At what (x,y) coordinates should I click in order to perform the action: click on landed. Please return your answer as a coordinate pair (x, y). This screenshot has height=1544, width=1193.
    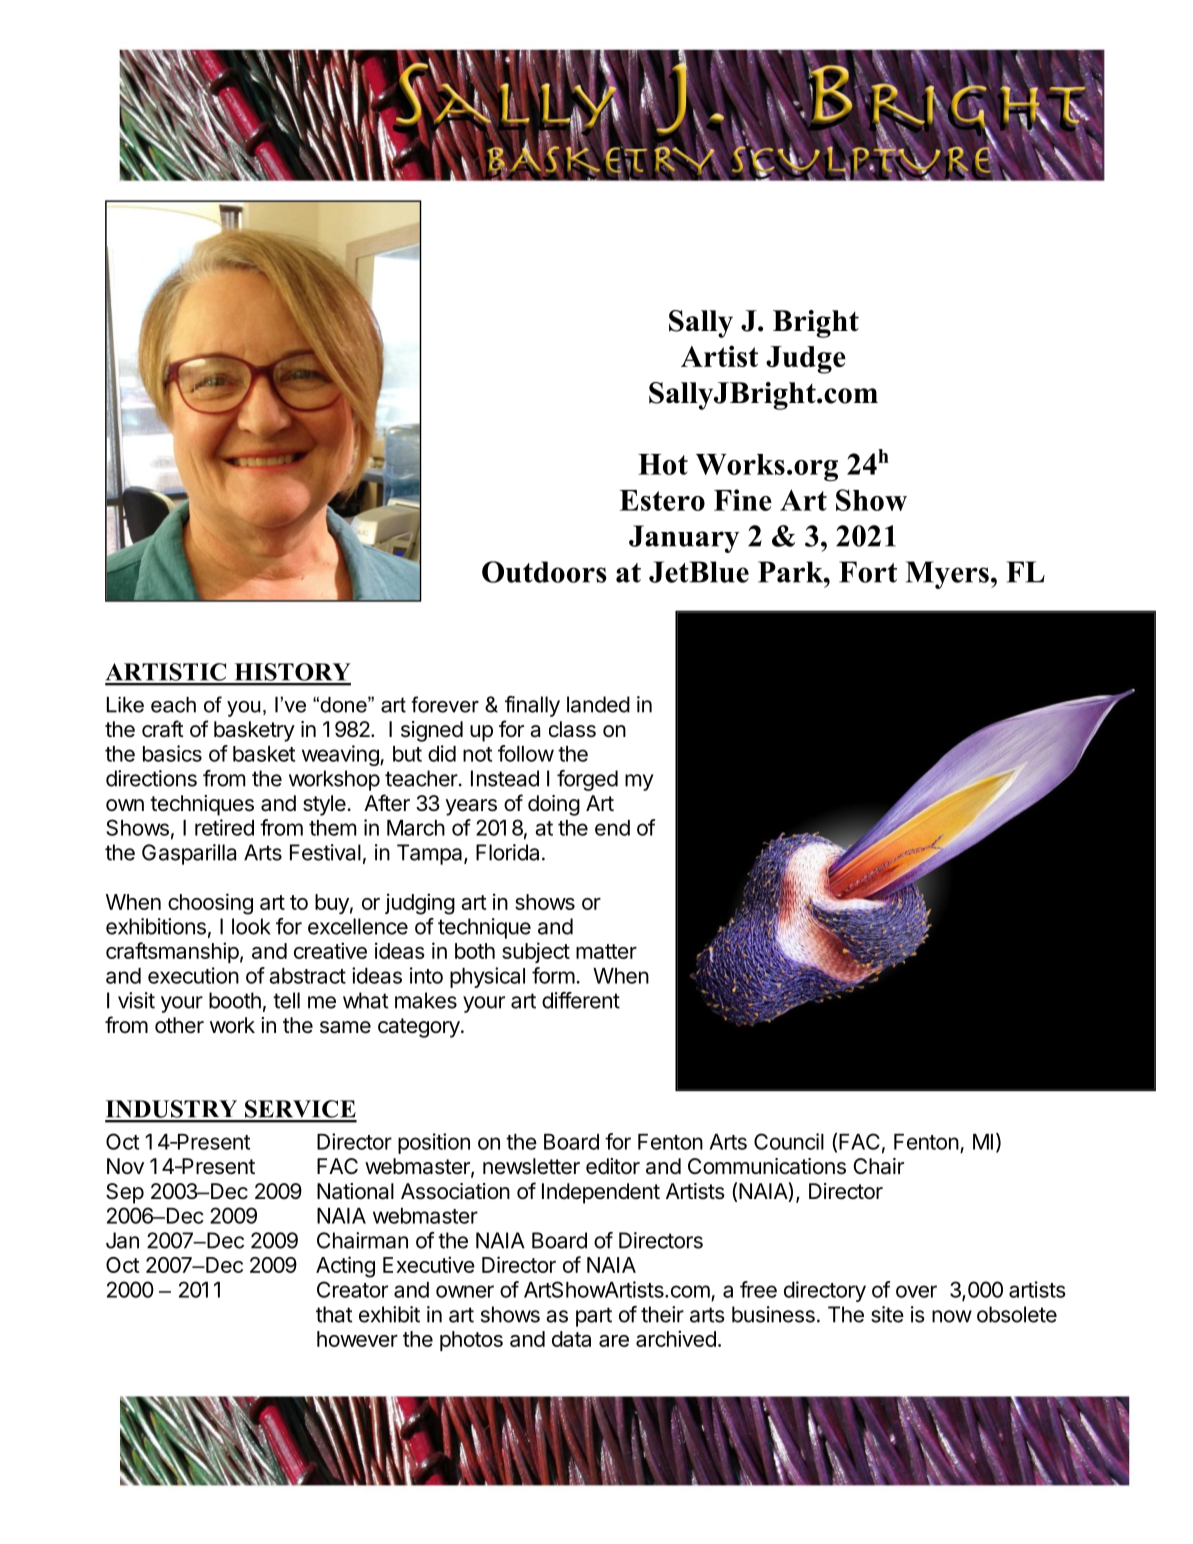
    Looking at the image, I should click on (598, 704).
